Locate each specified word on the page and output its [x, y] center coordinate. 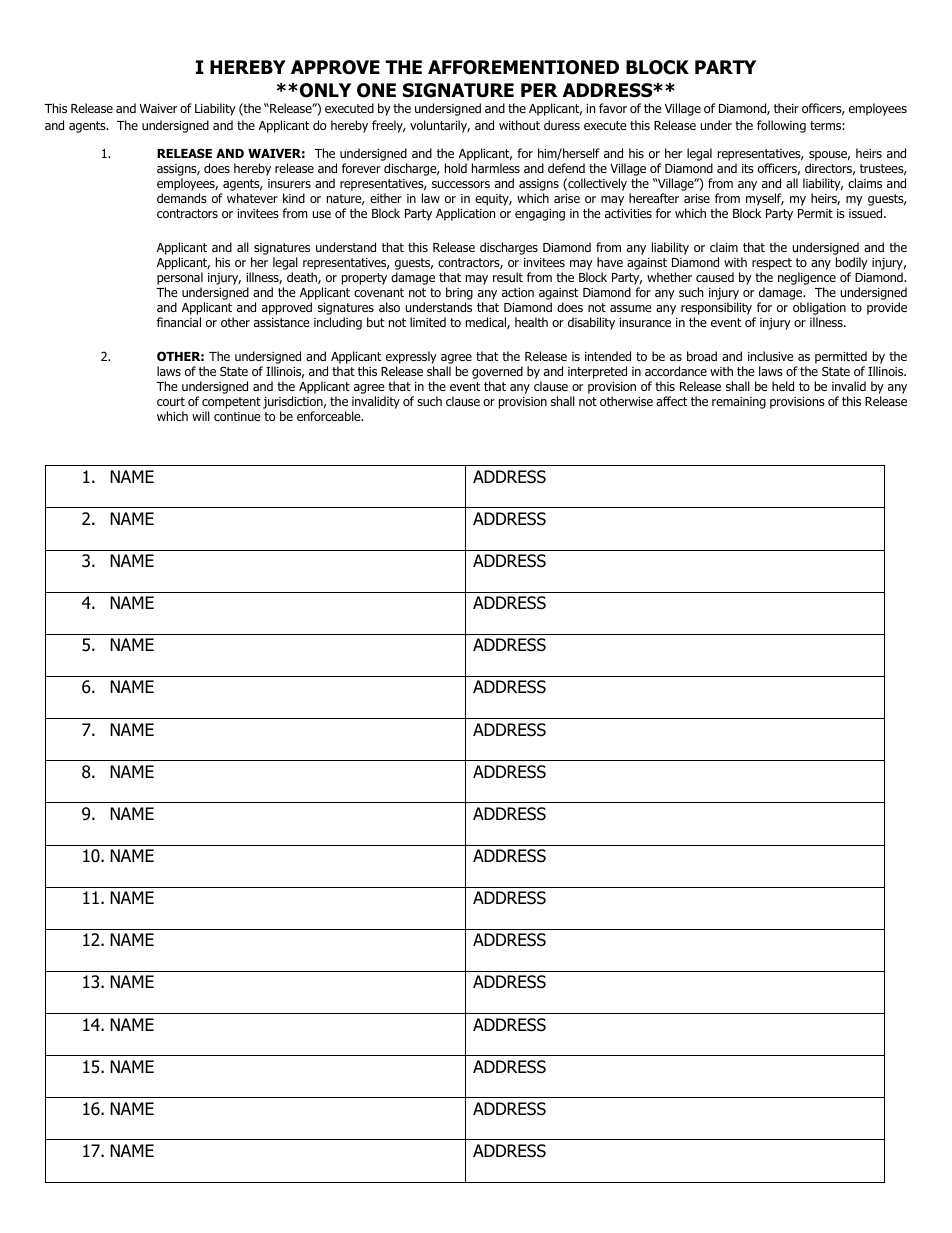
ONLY [325, 90]
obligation [819, 310]
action [518, 292]
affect [671, 401]
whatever [252, 198]
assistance [282, 322]
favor [613, 108]
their [786, 108]
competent [231, 403]
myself [765, 201]
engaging [540, 215]
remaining [739, 403]
